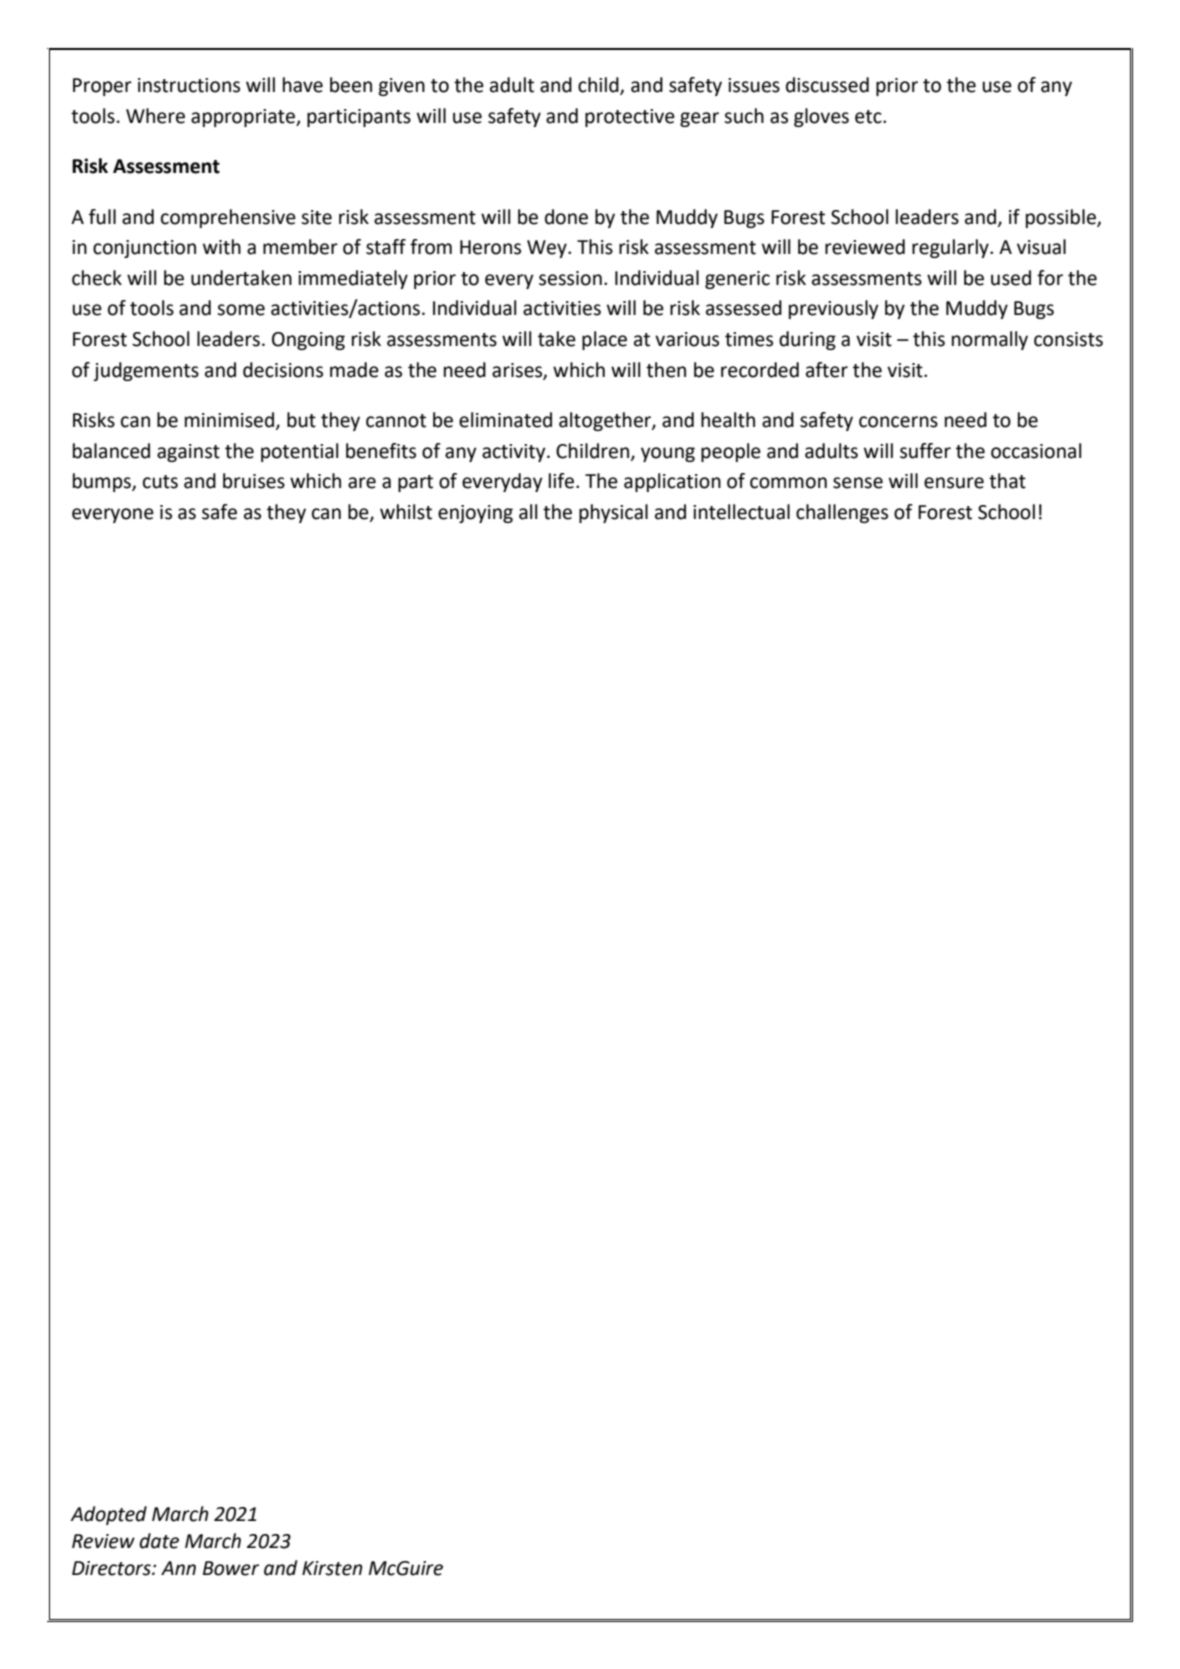 The height and width of the page is (1669, 1180). I want to click on protective, so click(630, 118).
